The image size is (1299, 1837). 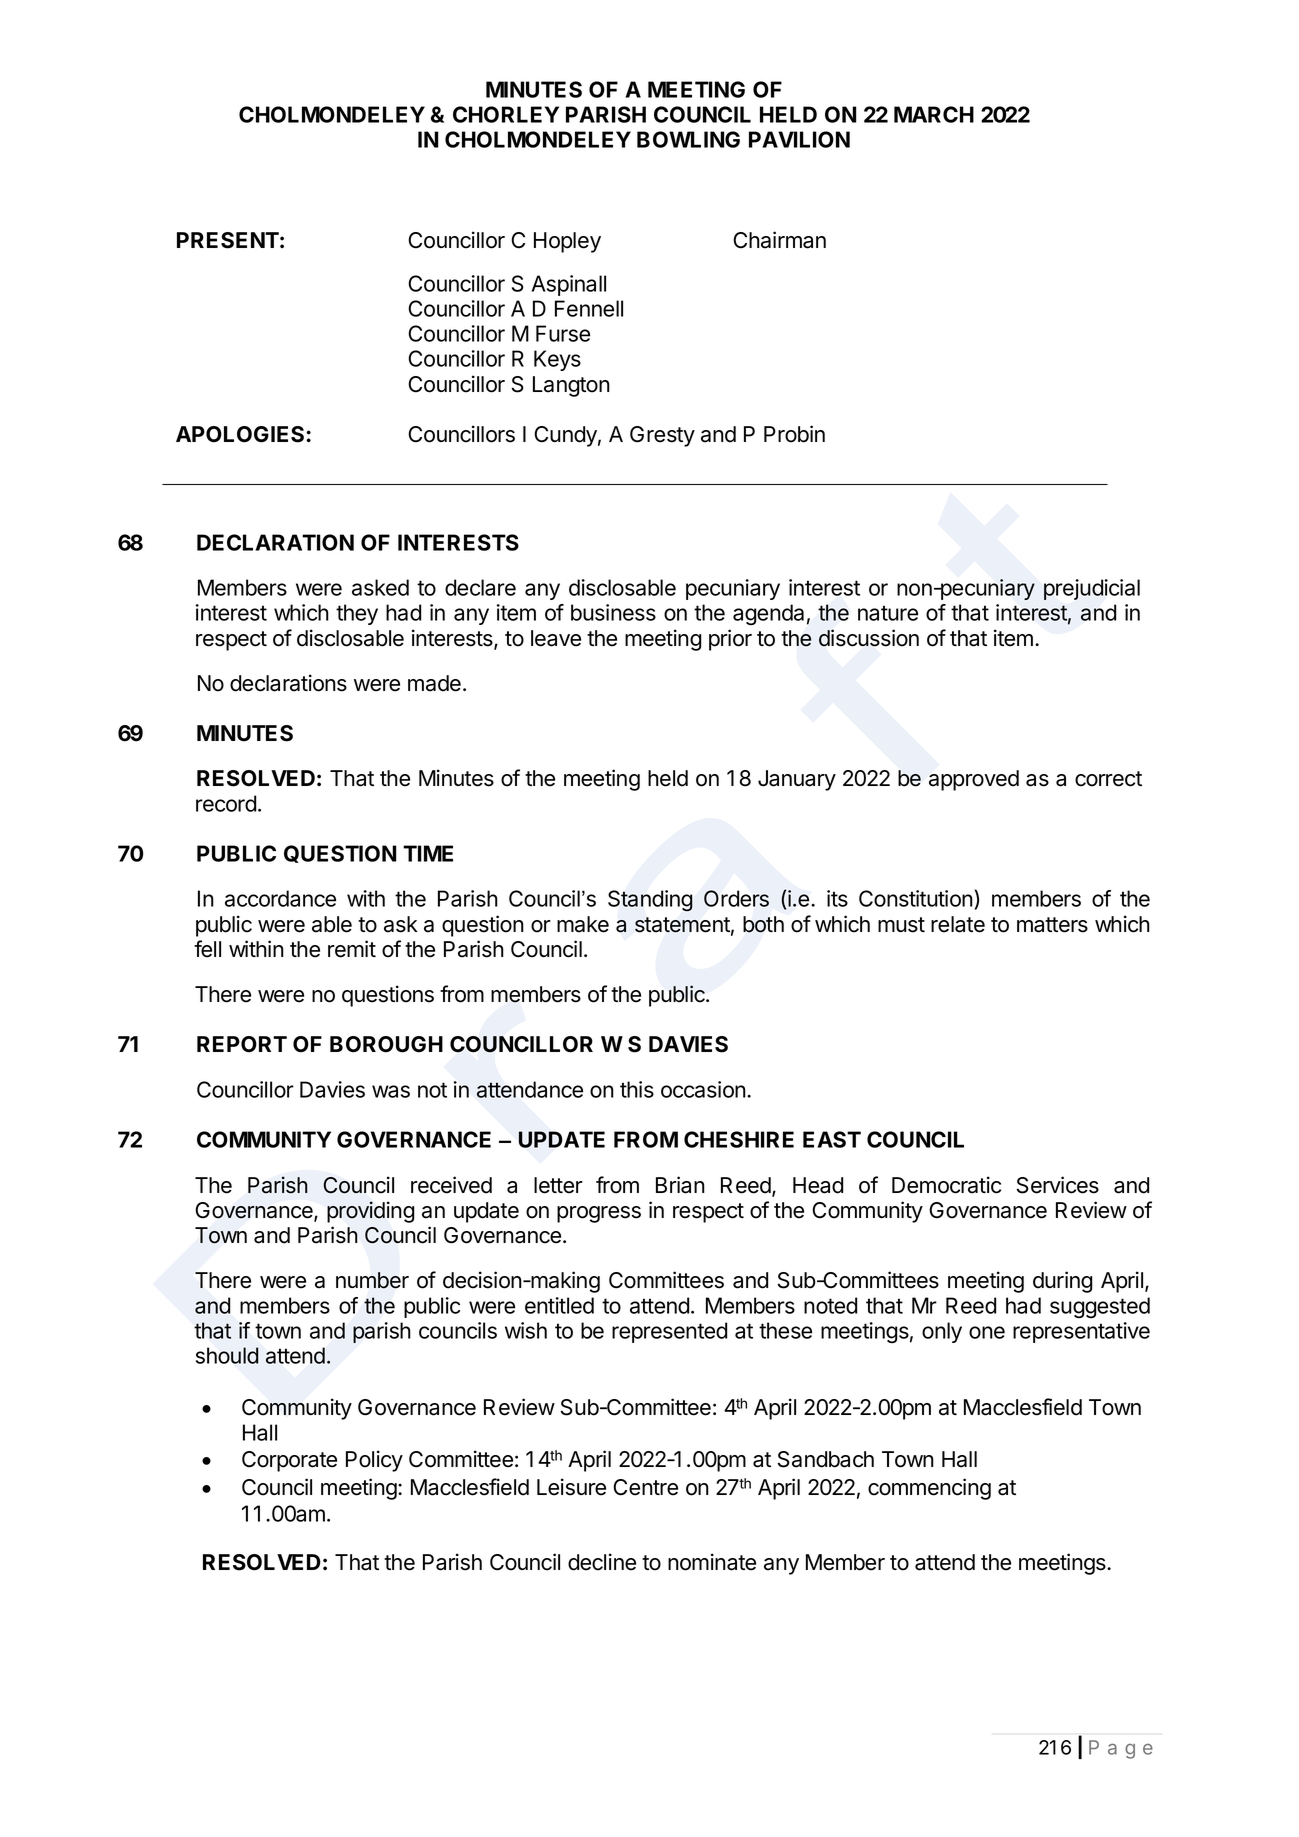 I want to click on Brian, so click(x=680, y=1185).
